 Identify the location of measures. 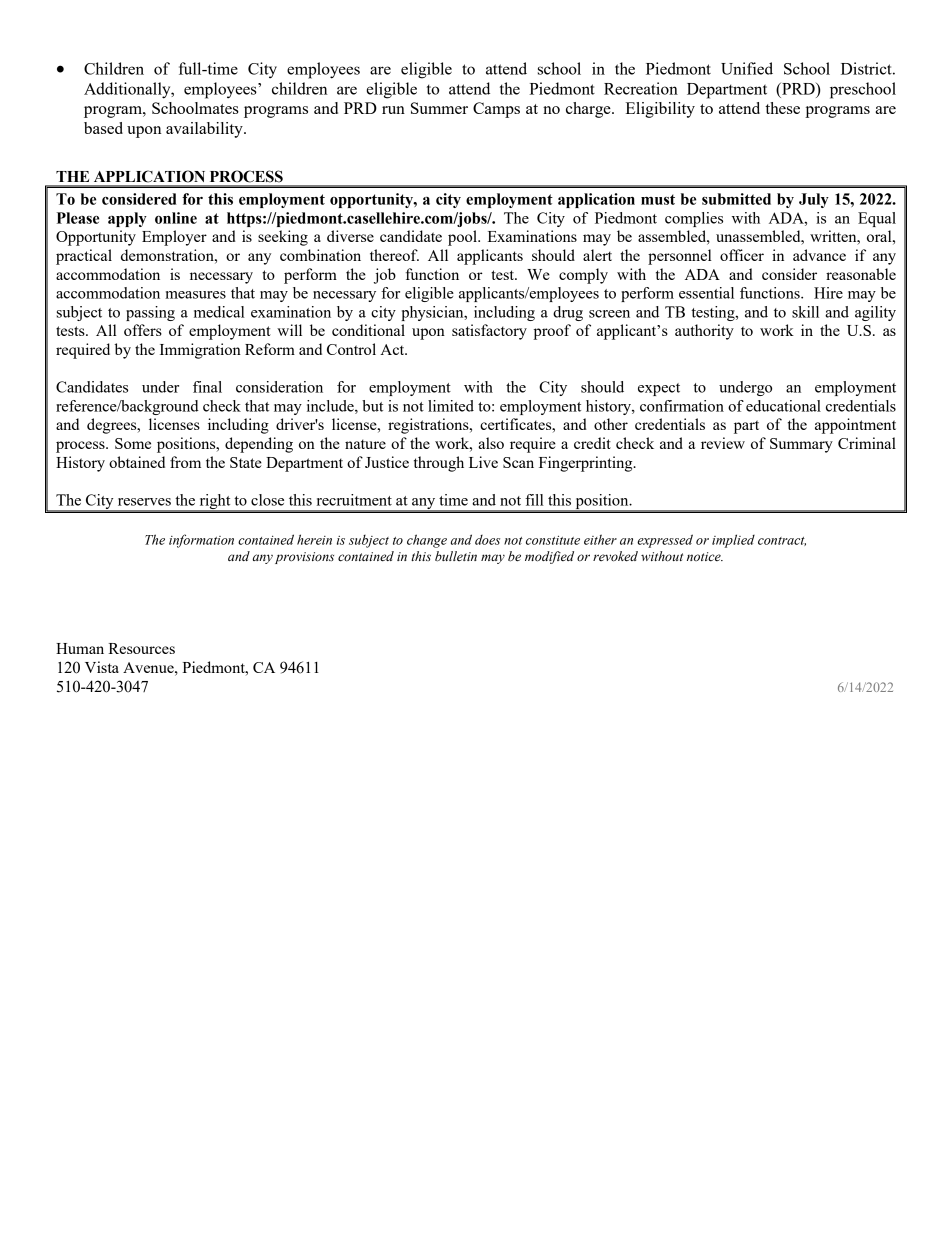
(195, 295).
